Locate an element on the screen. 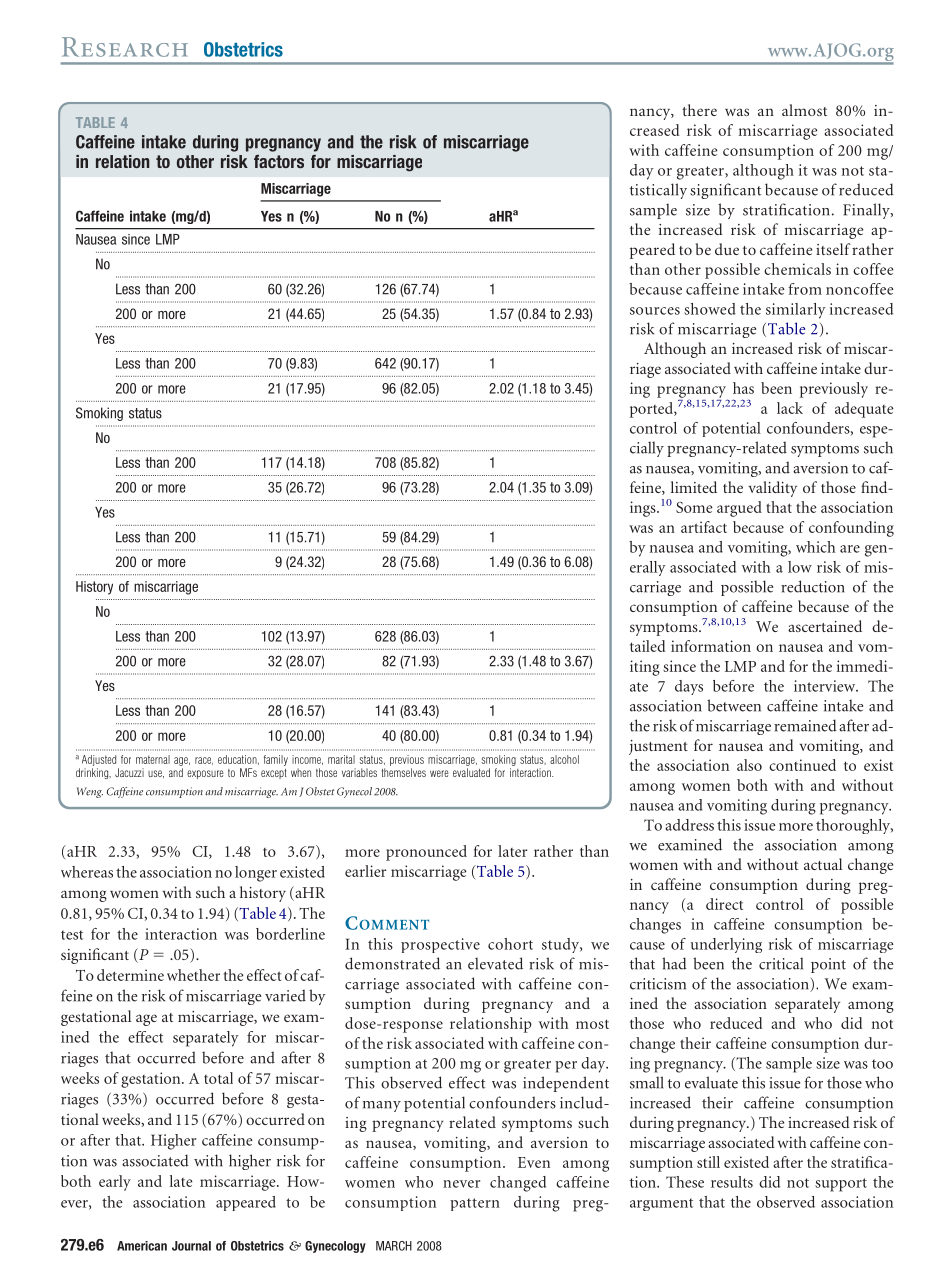 The width and height of the screenshot is (952, 1280). interview is located at coordinates (826, 686).
